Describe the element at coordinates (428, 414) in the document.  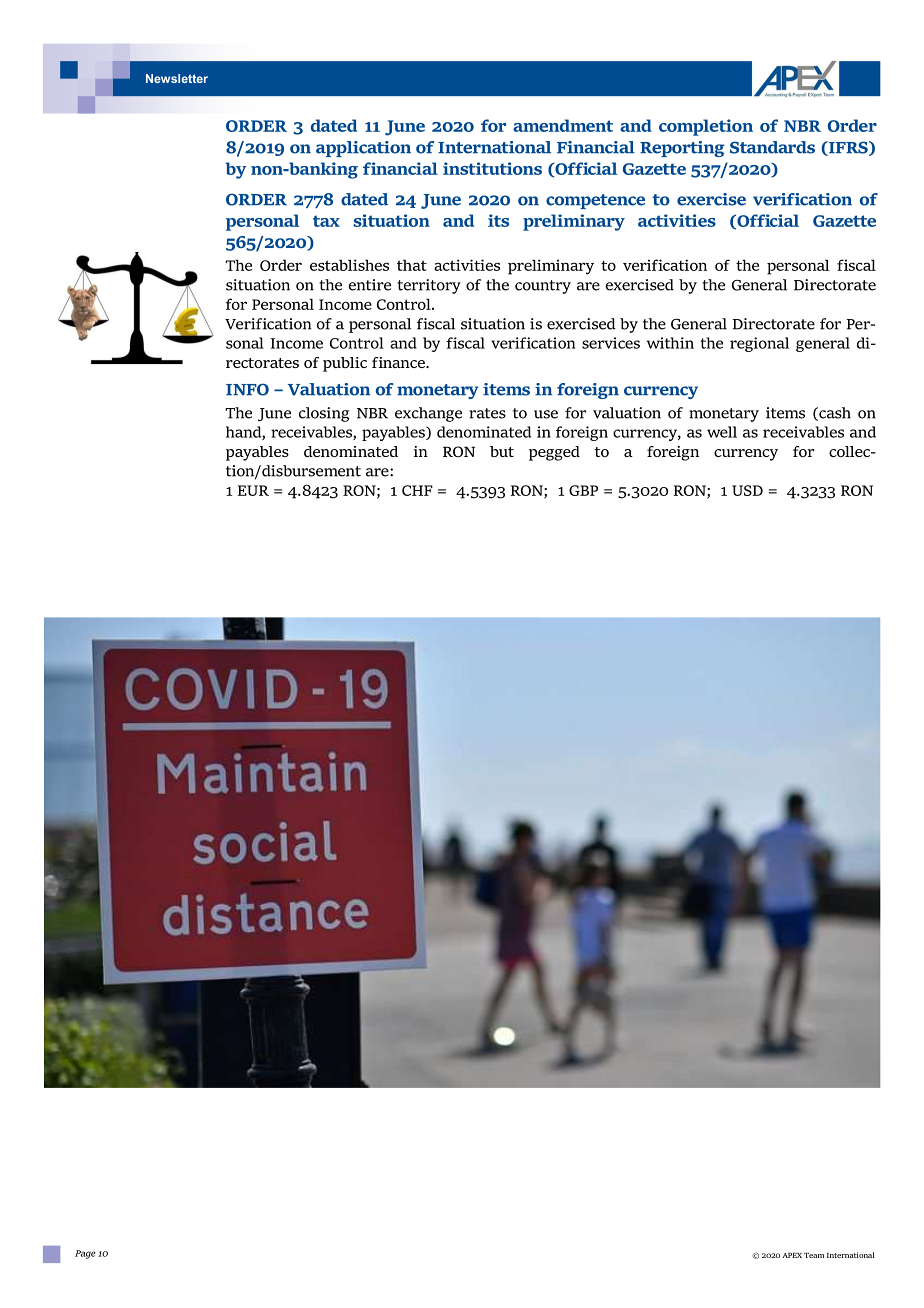
I see `exchange` at that location.
